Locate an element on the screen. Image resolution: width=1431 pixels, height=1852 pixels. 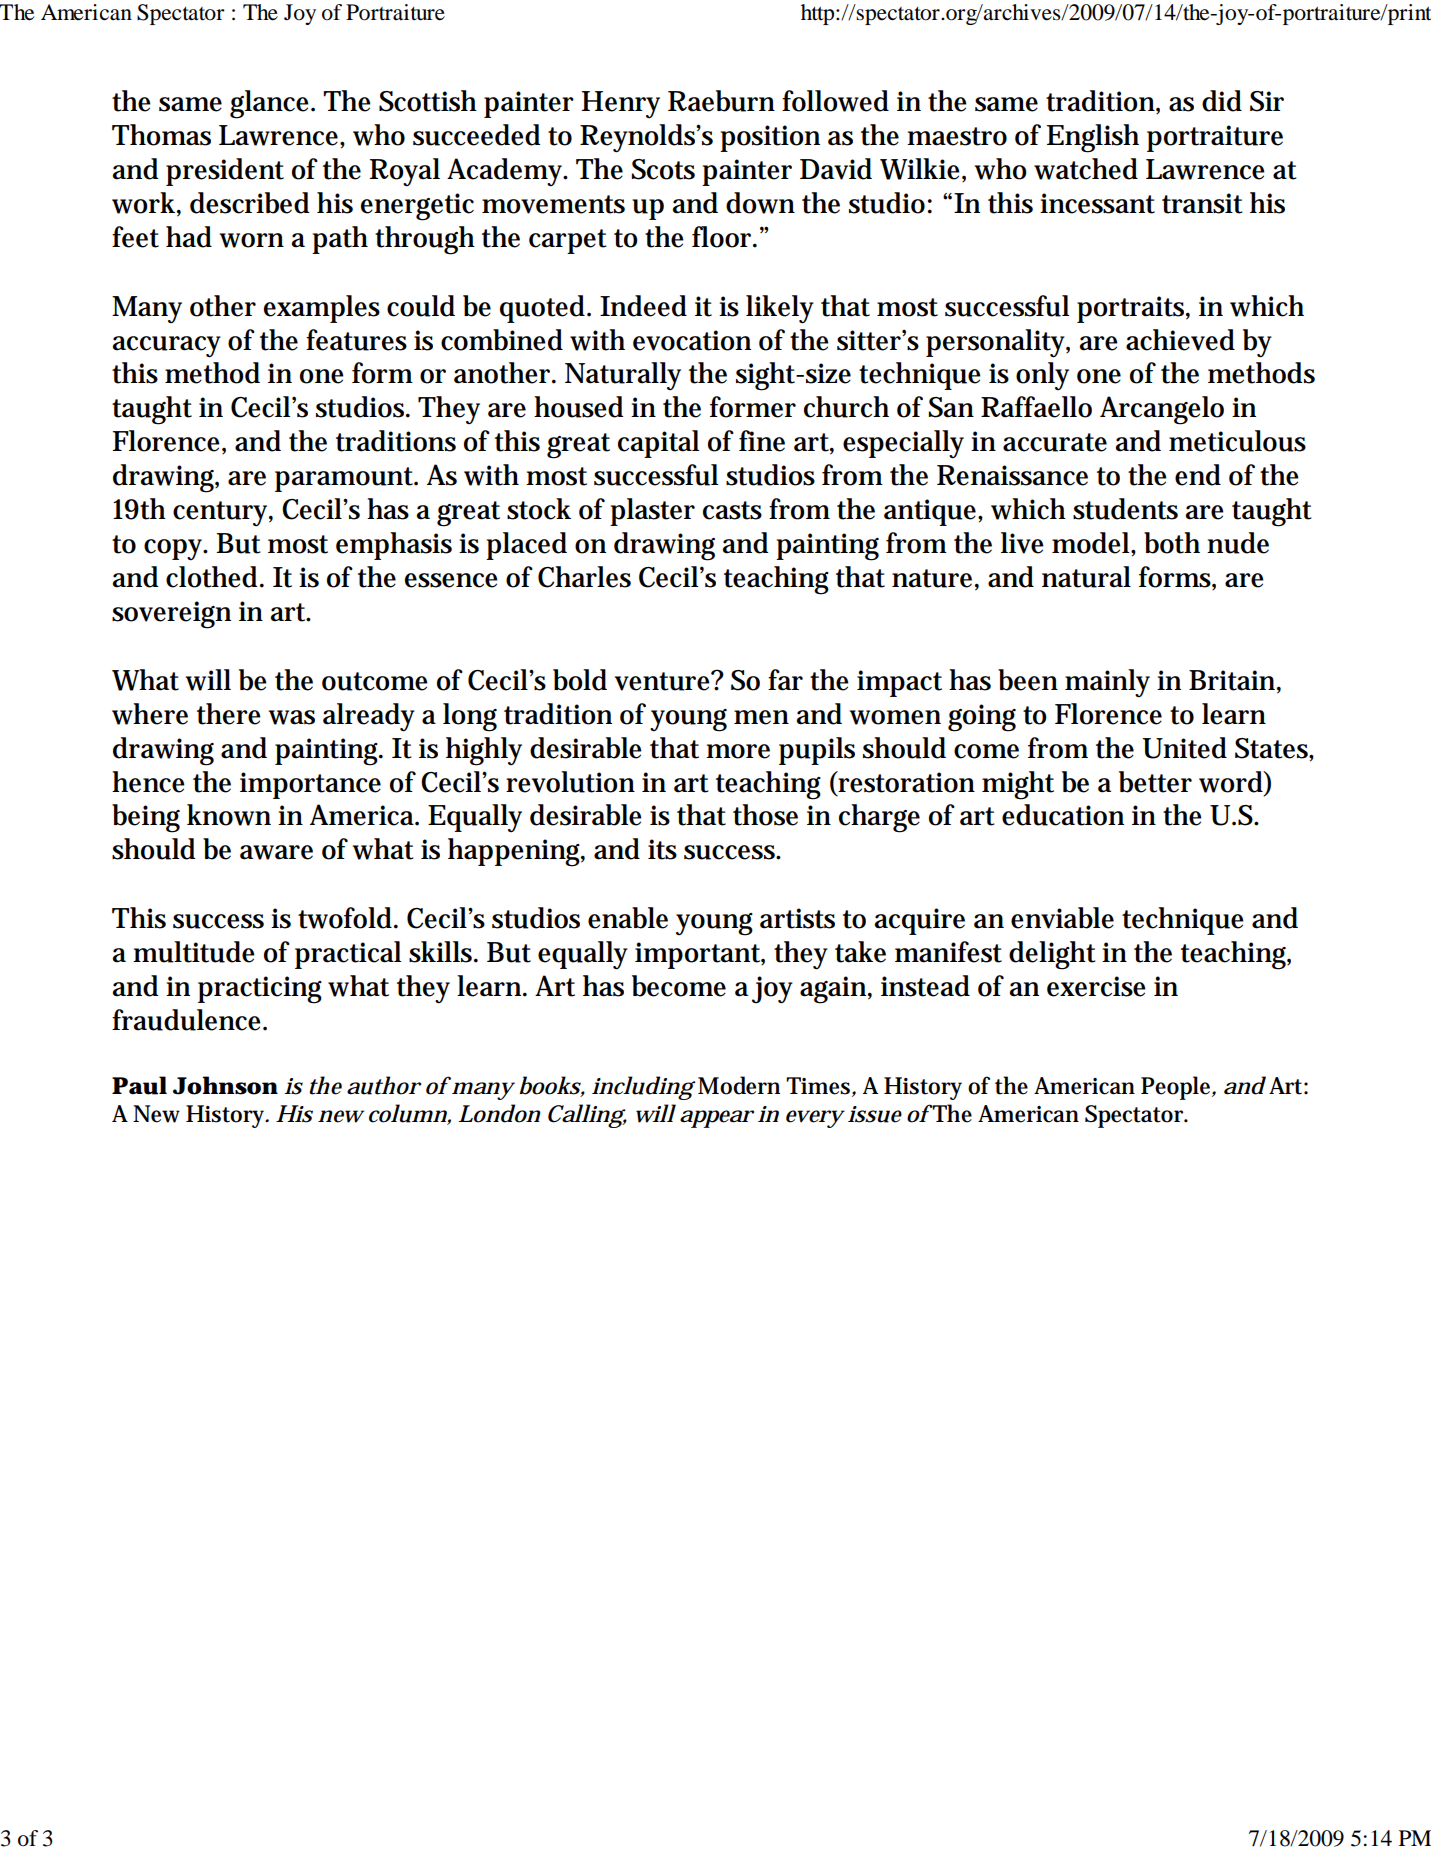
English is located at coordinates (1093, 138).
